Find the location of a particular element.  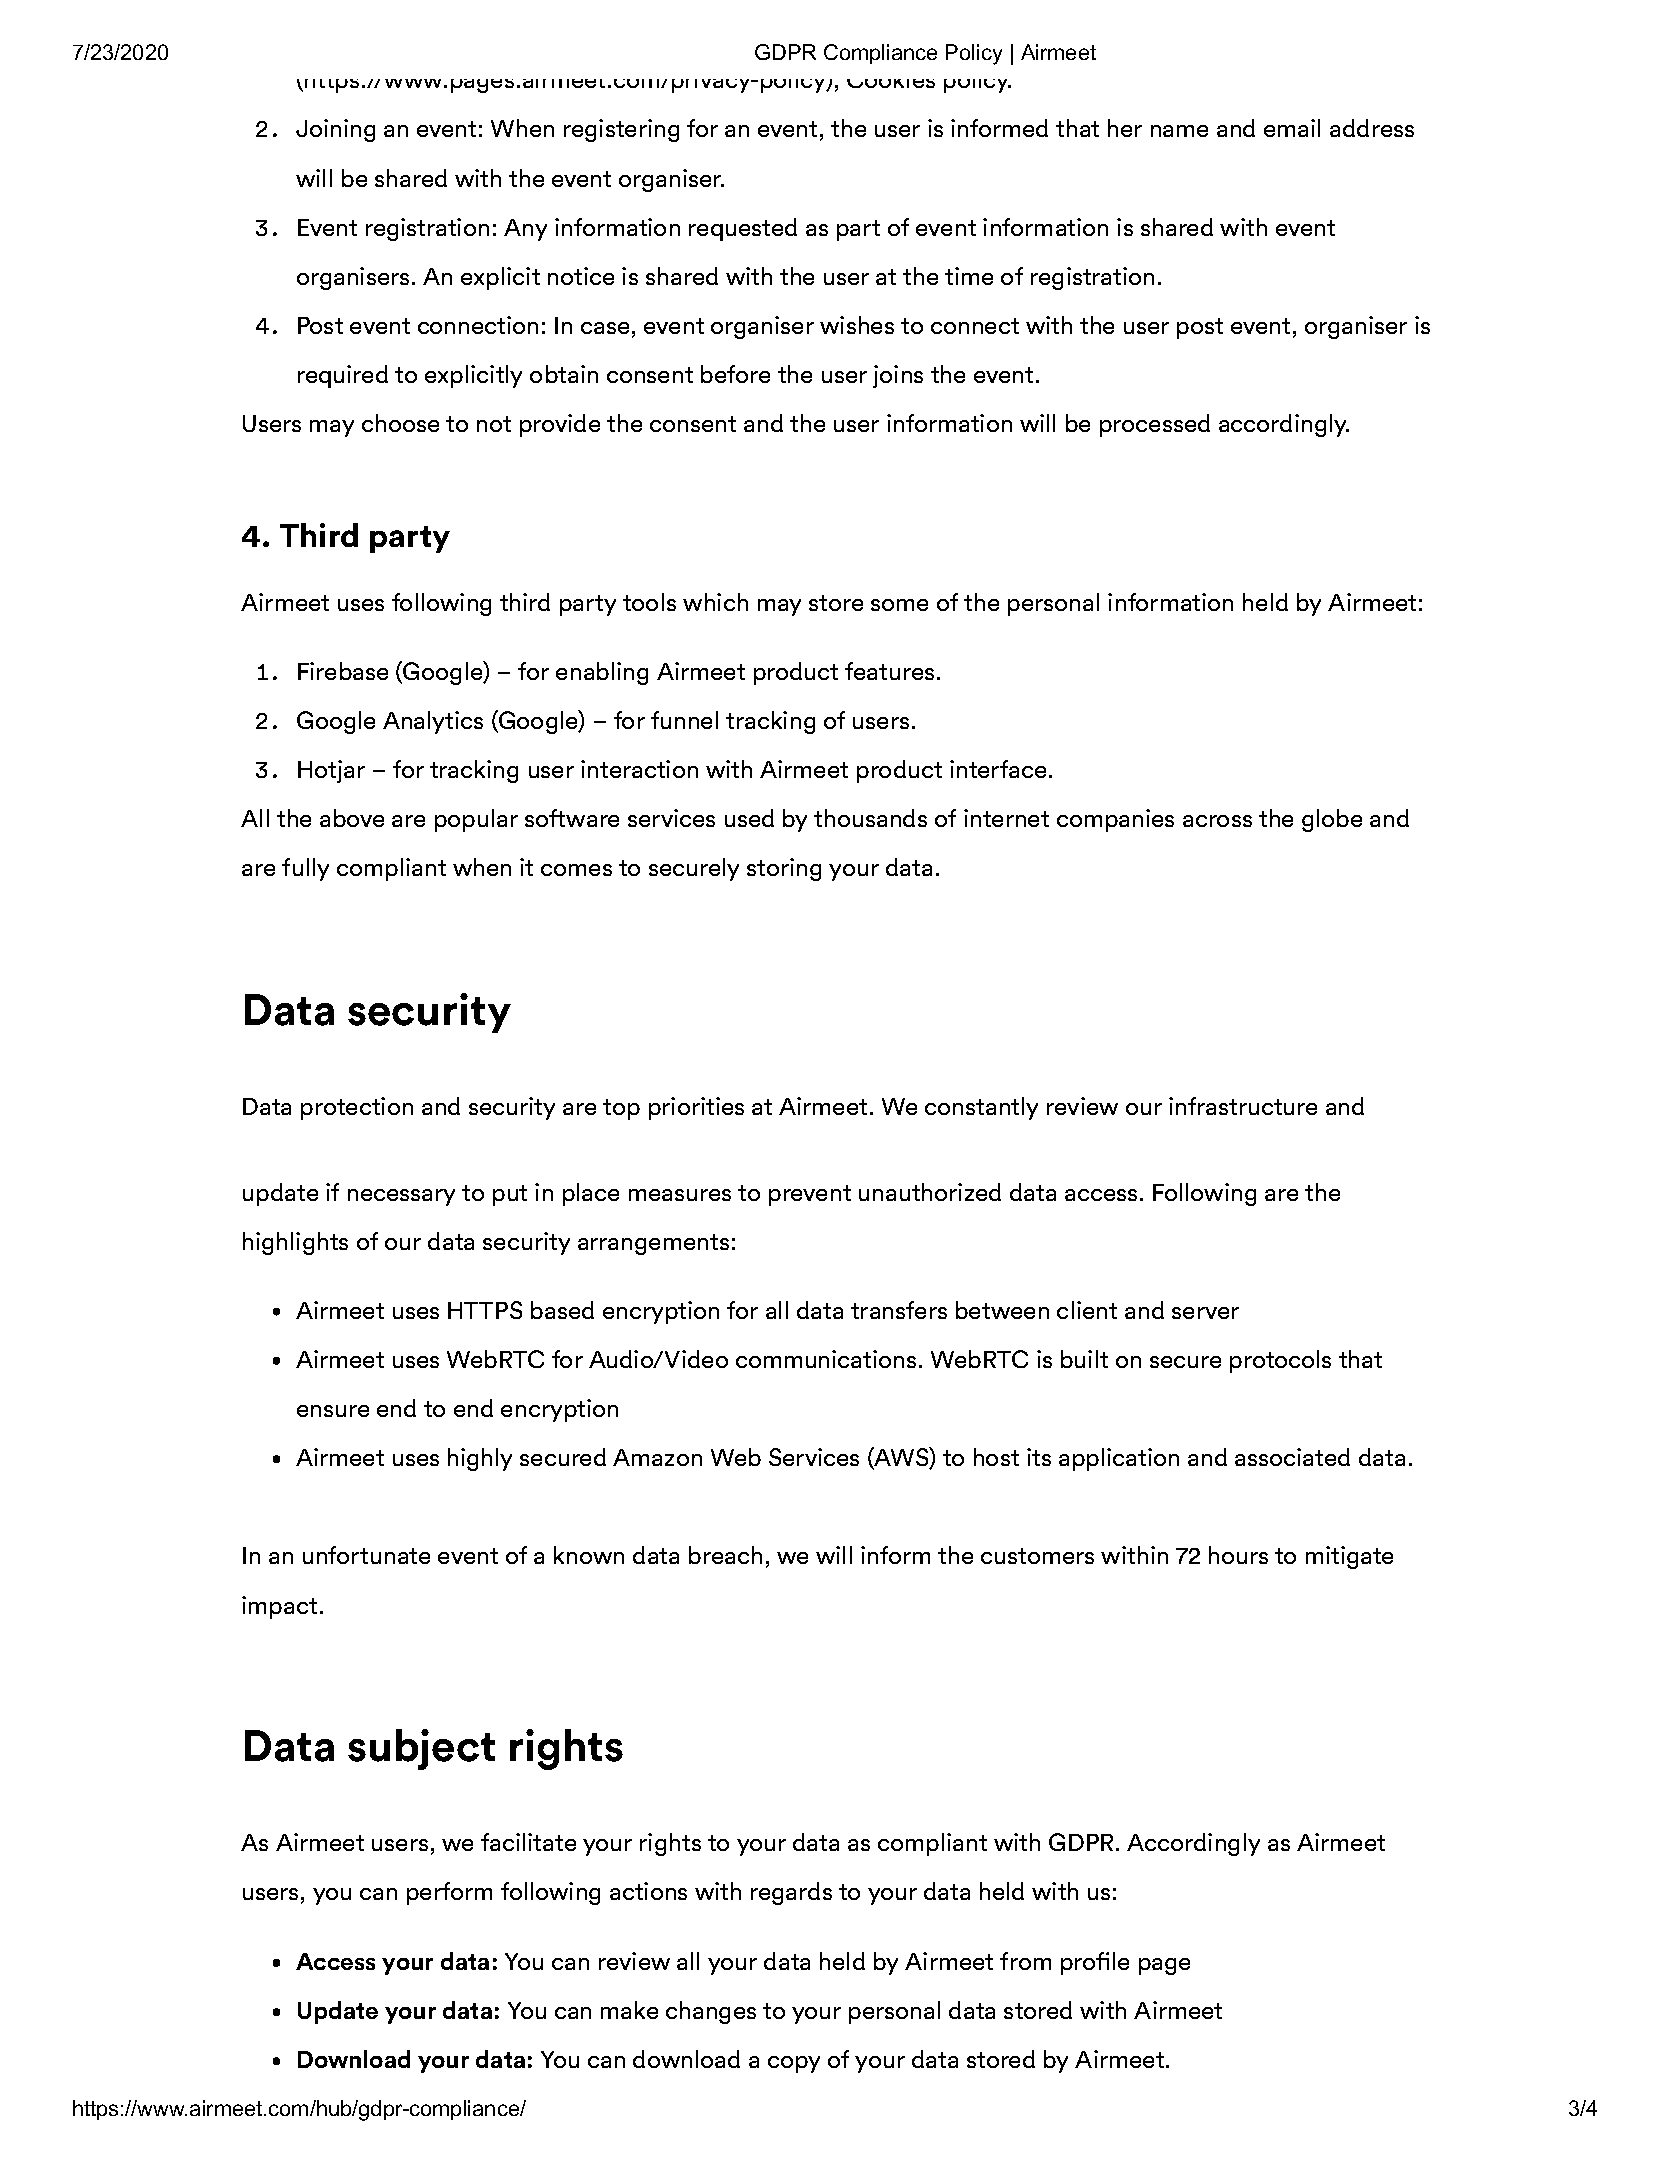

from is located at coordinates (1025, 1961).
